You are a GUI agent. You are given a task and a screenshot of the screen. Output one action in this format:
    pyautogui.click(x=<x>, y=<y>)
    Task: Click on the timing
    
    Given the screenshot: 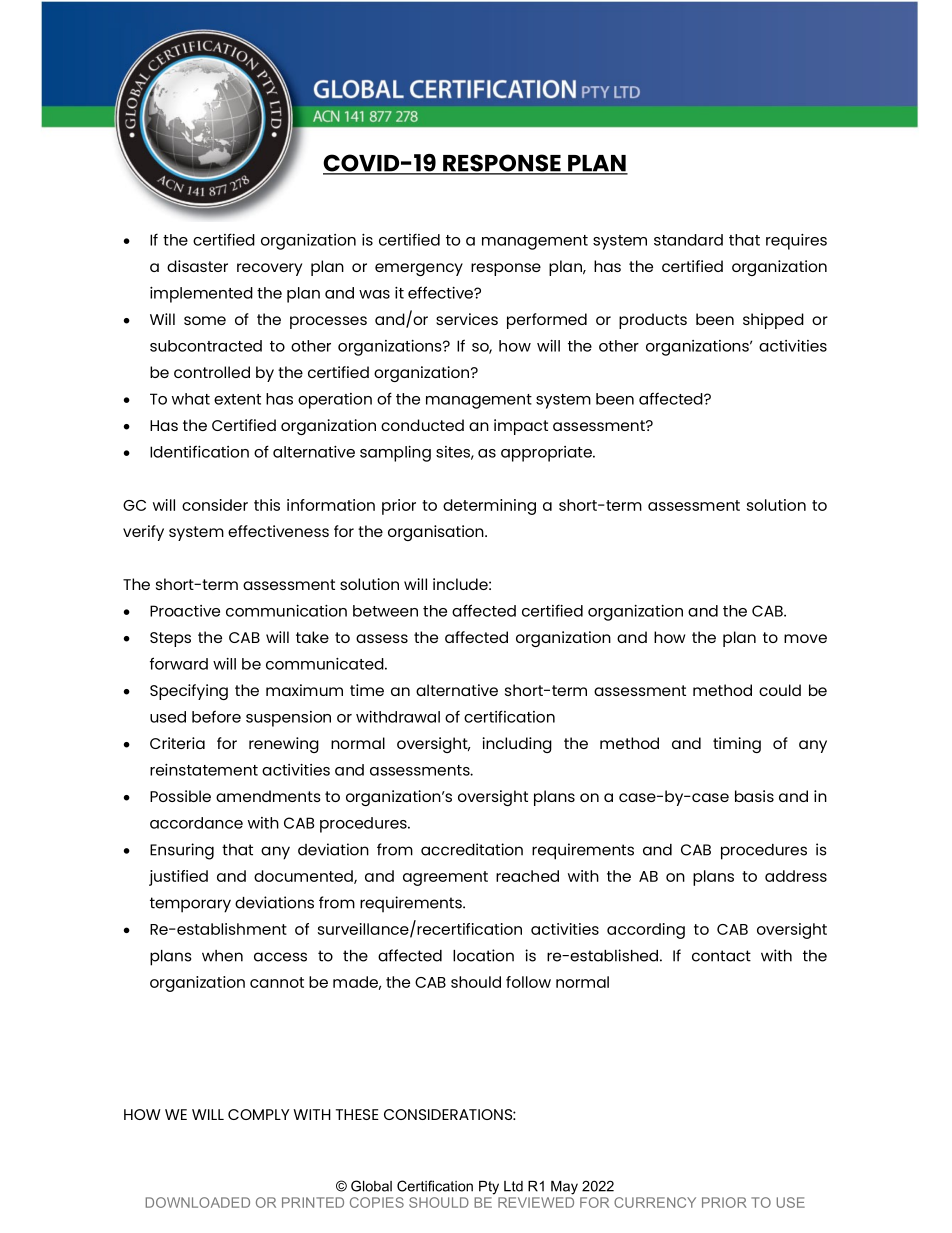 What is the action you would take?
    pyautogui.click(x=737, y=745)
